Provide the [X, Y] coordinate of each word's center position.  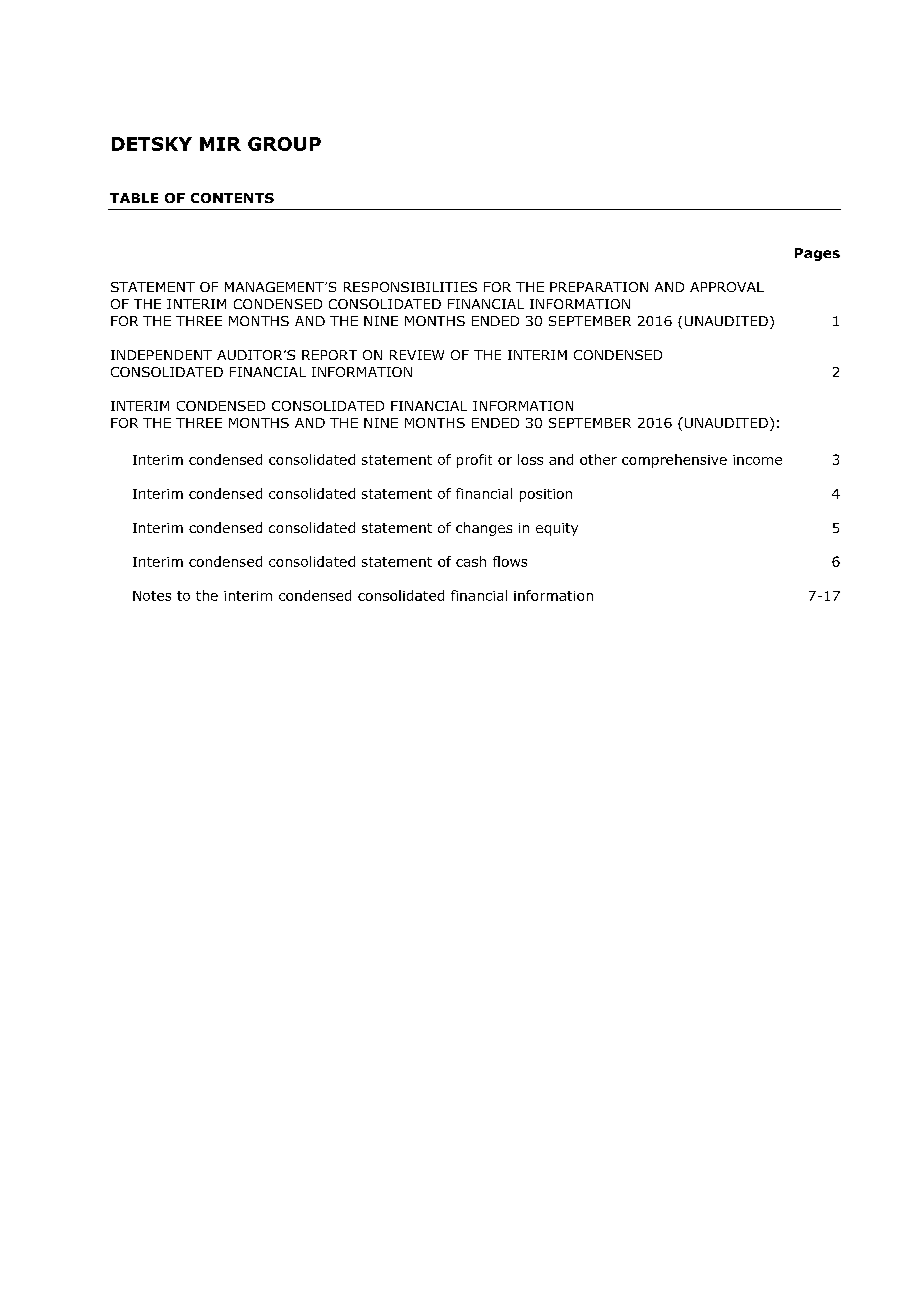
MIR [220, 144]
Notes [152, 596]
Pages [817, 254]
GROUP [284, 144]
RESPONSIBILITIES [410, 287]
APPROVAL [727, 287]
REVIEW [417, 355]
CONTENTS [232, 198]
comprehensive [674, 461]
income [757, 460]
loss [530, 459]
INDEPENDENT [161, 355]
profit [474, 461]
